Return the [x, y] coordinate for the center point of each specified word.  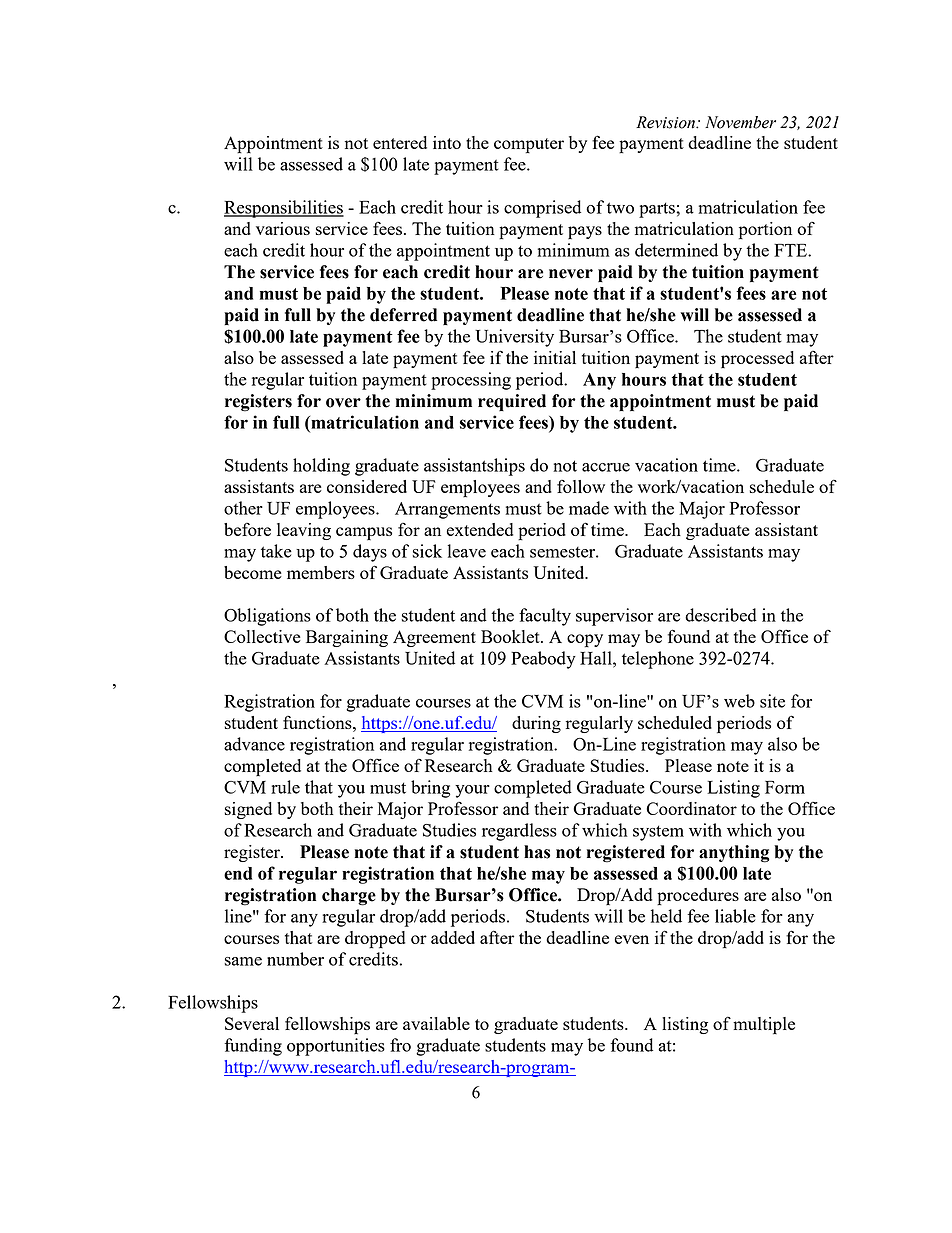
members [321, 572]
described [721, 615]
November [740, 122]
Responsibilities [284, 209]
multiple [764, 1026]
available [436, 1023]
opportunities [336, 1047]
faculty [545, 617]
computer [529, 146]
